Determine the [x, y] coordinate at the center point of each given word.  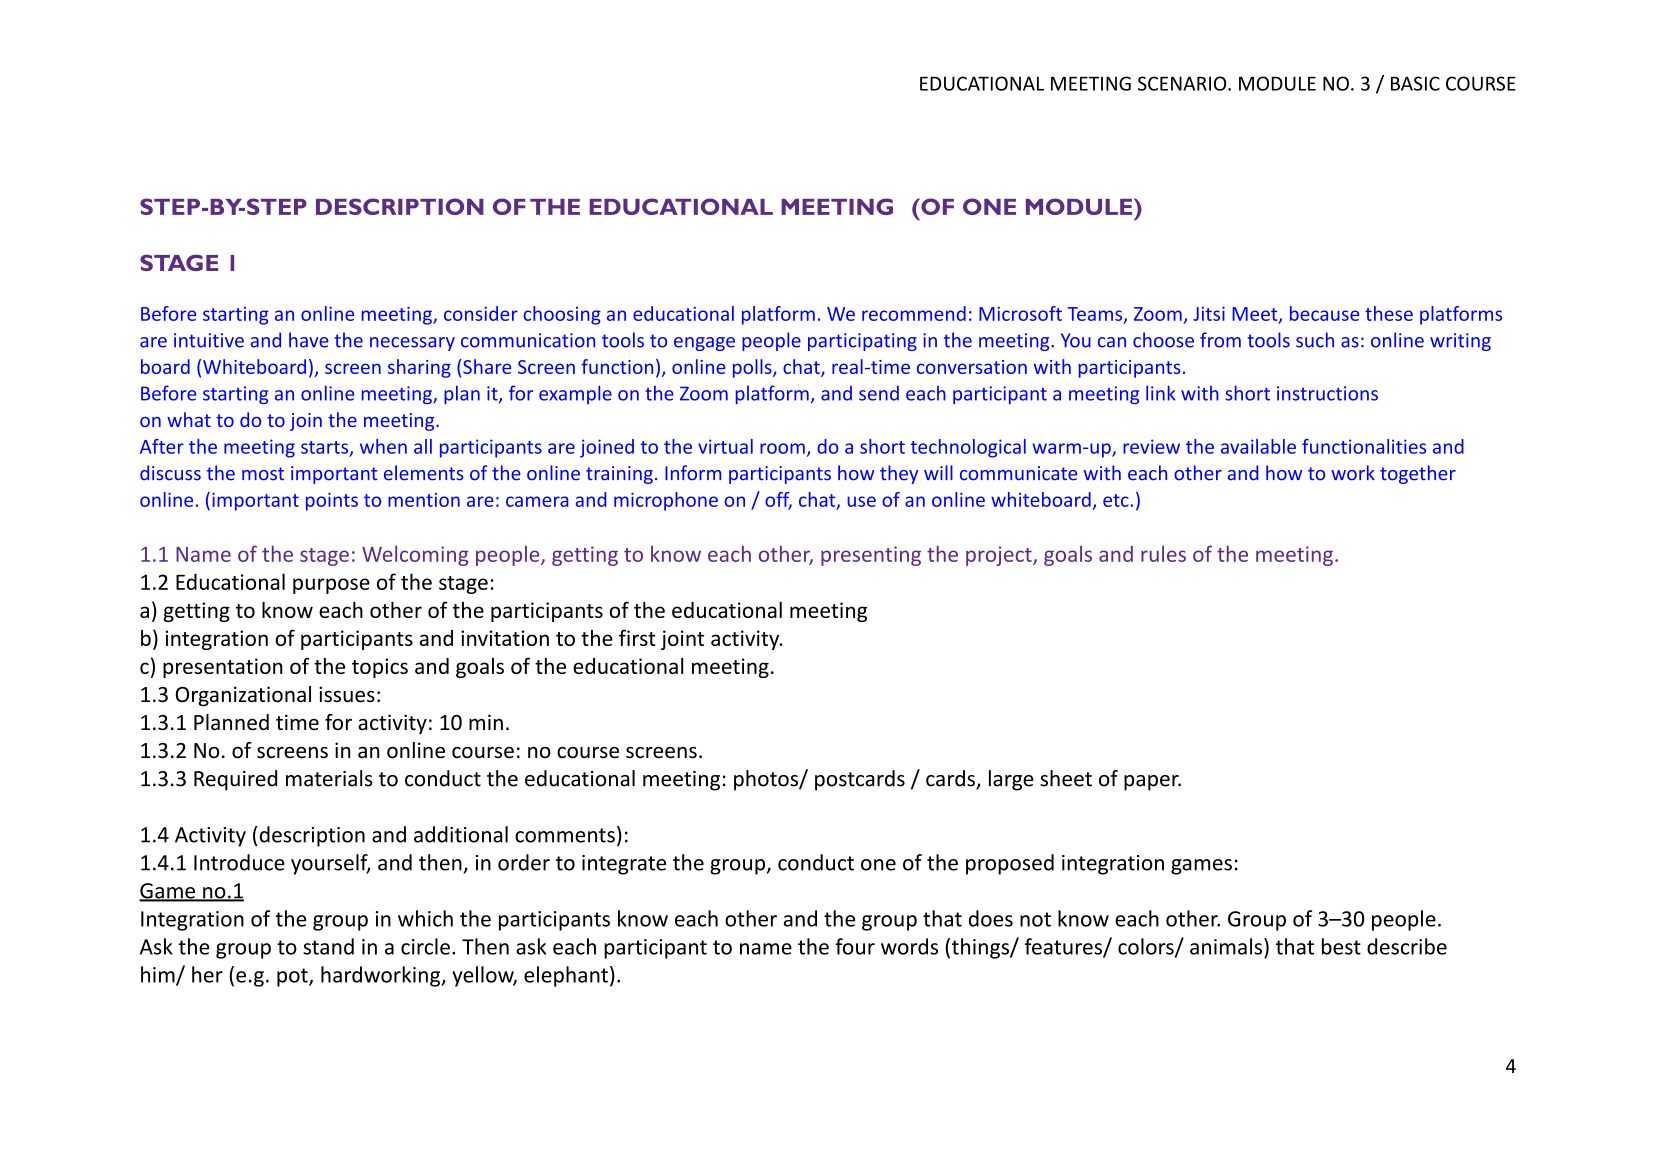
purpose [331, 586]
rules [1163, 554]
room [782, 448]
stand [328, 946]
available [1258, 446]
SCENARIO [1183, 83]
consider [481, 313]
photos [767, 780]
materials [329, 778]
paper [1152, 783]
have [309, 340]
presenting [871, 556]
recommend [914, 313]
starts [326, 448]
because [1324, 313]
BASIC [1415, 83]
